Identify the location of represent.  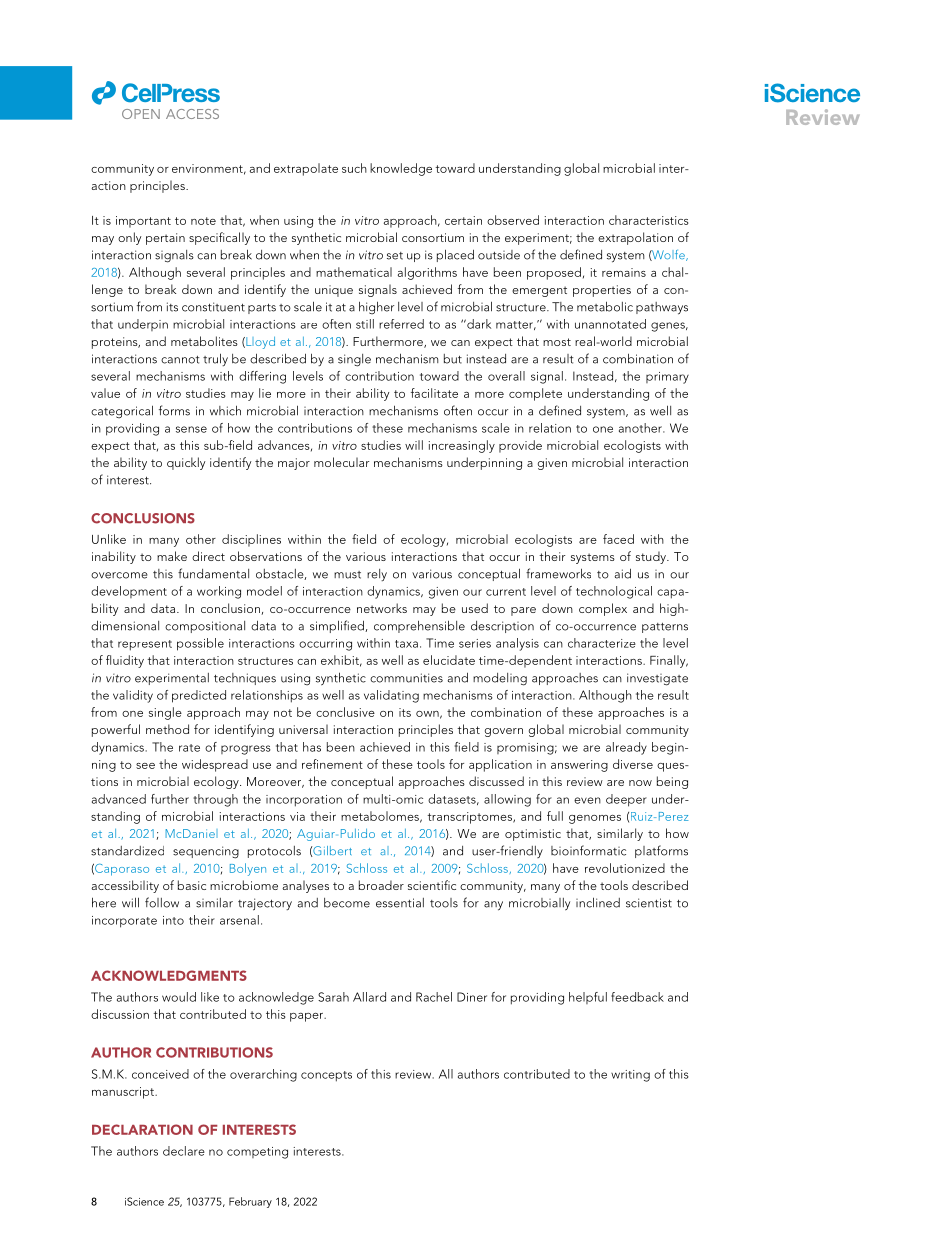
(145, 645).
